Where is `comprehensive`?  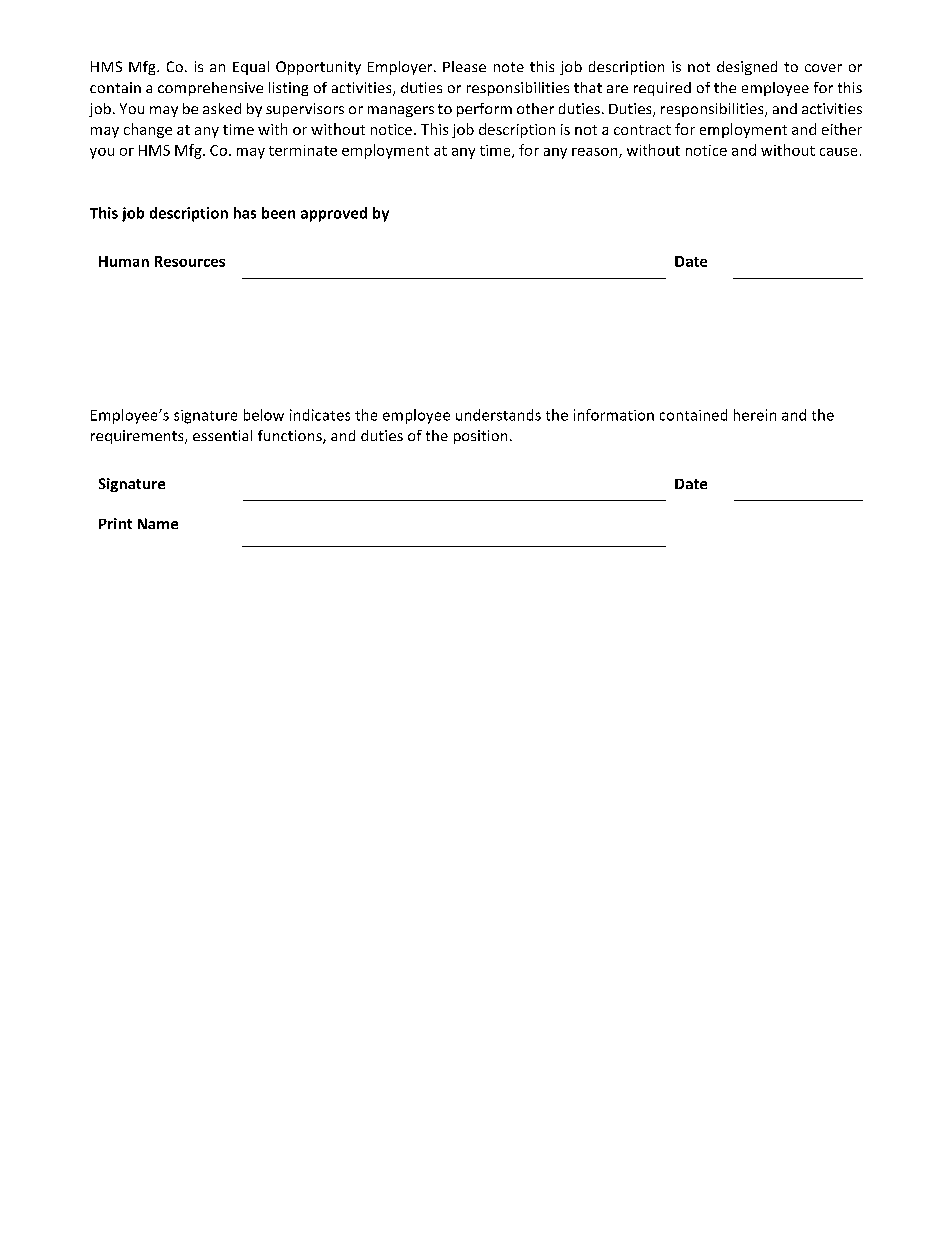 comprehensive is located at coordinates (210, 89).
